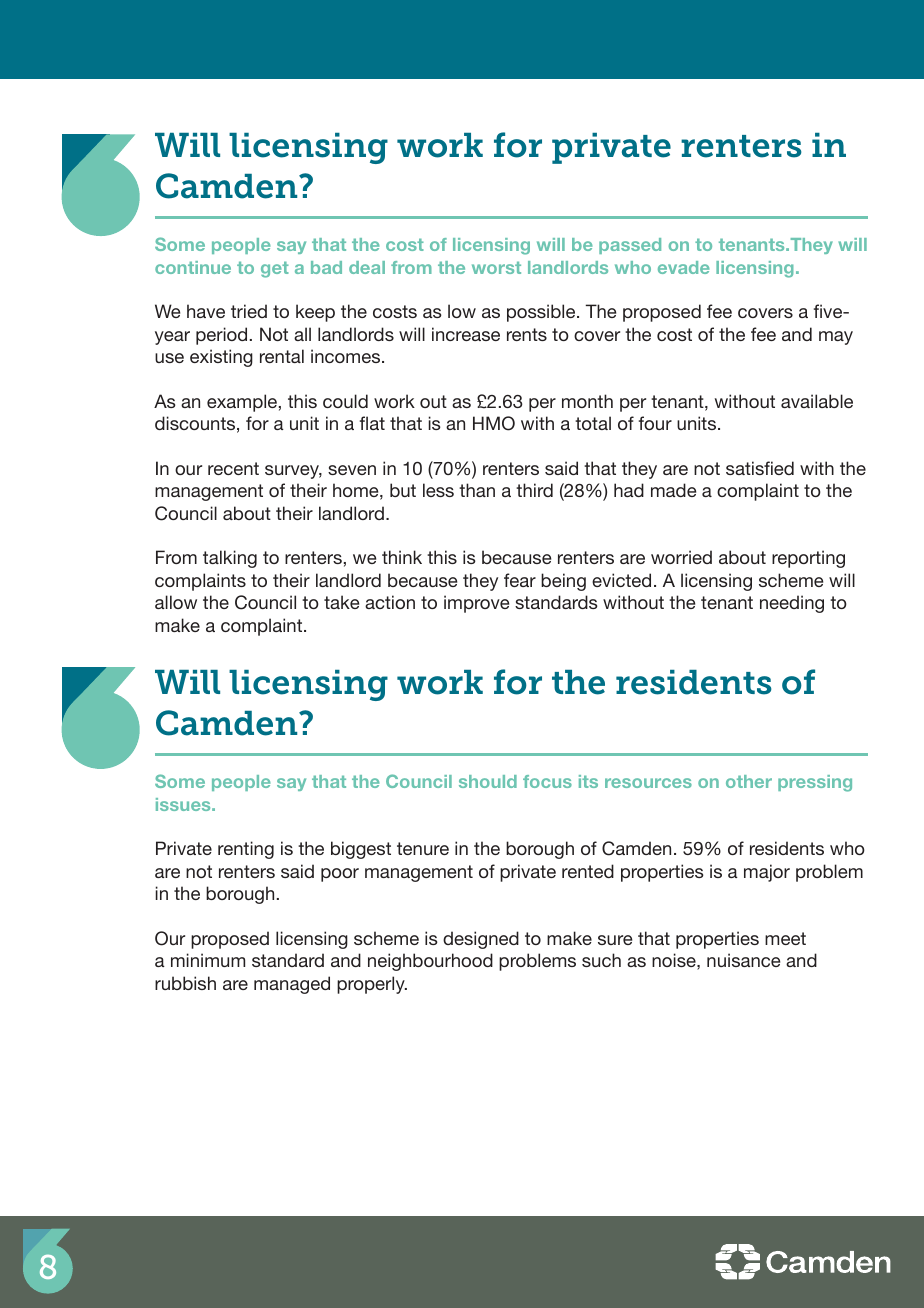 The image size is (924, 1308). What do you see at coordinates (496, 267) in the screenshot?
I see `worst` at bounding box center [496, 267].
